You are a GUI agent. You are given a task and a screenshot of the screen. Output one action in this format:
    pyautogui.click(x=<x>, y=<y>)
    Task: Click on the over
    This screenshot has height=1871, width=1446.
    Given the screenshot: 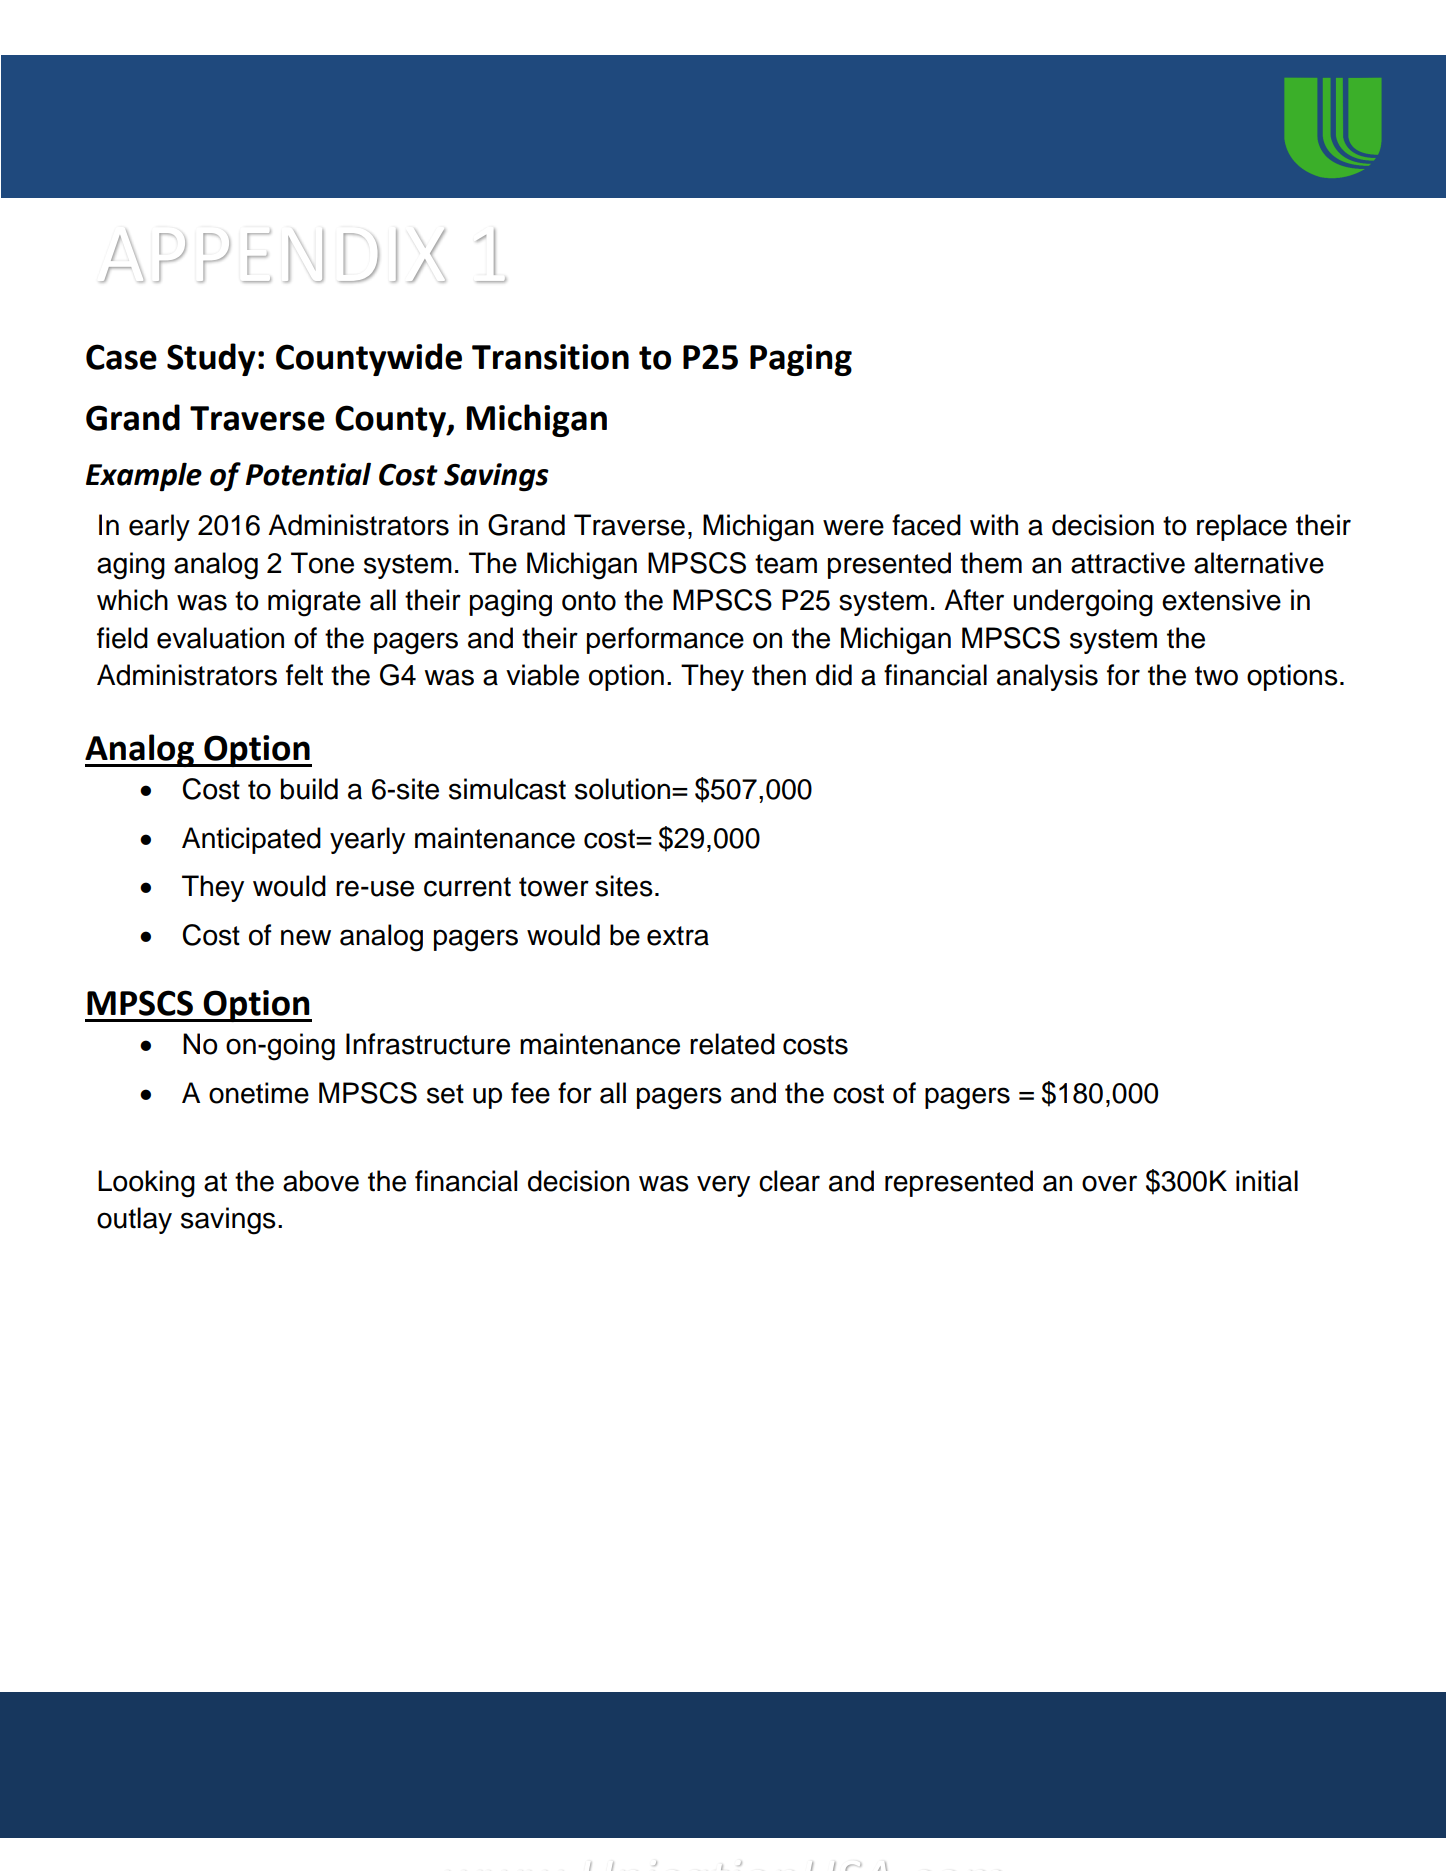 What is the action you would take?
    pyautogui.click(x=1109, y=1183)
